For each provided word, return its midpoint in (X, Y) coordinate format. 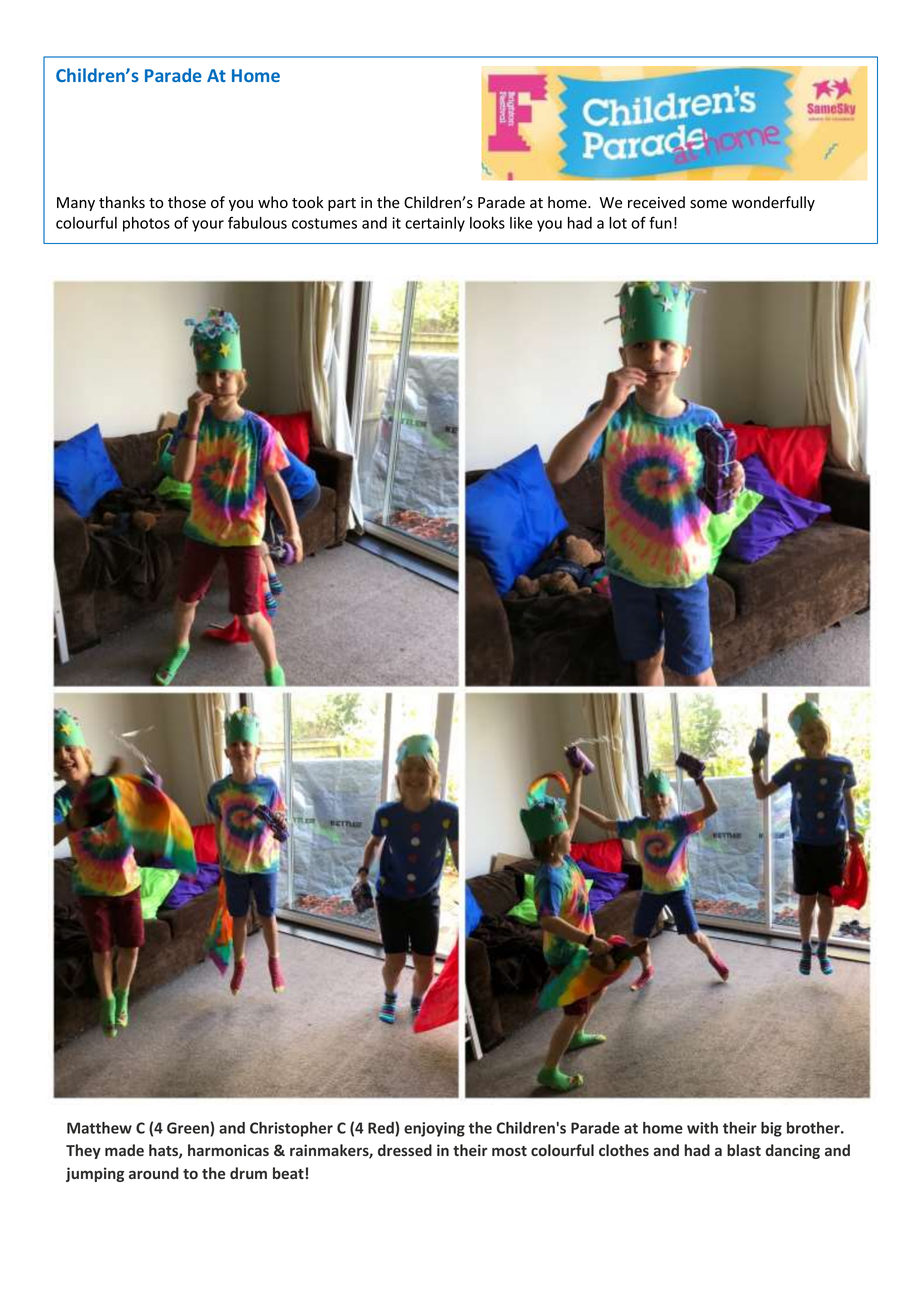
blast (744, 1150)
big (771, 1129)
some (708, 204)
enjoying (434, 1129)
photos (146, 224)
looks (487, 223)
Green (189, 1129)
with (702, 1128)
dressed (405, 1150)
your (208, 226)
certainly (435, 224)
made (124, 1150)
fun (660, 222)
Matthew (99, 1128)
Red (382, 1129)
